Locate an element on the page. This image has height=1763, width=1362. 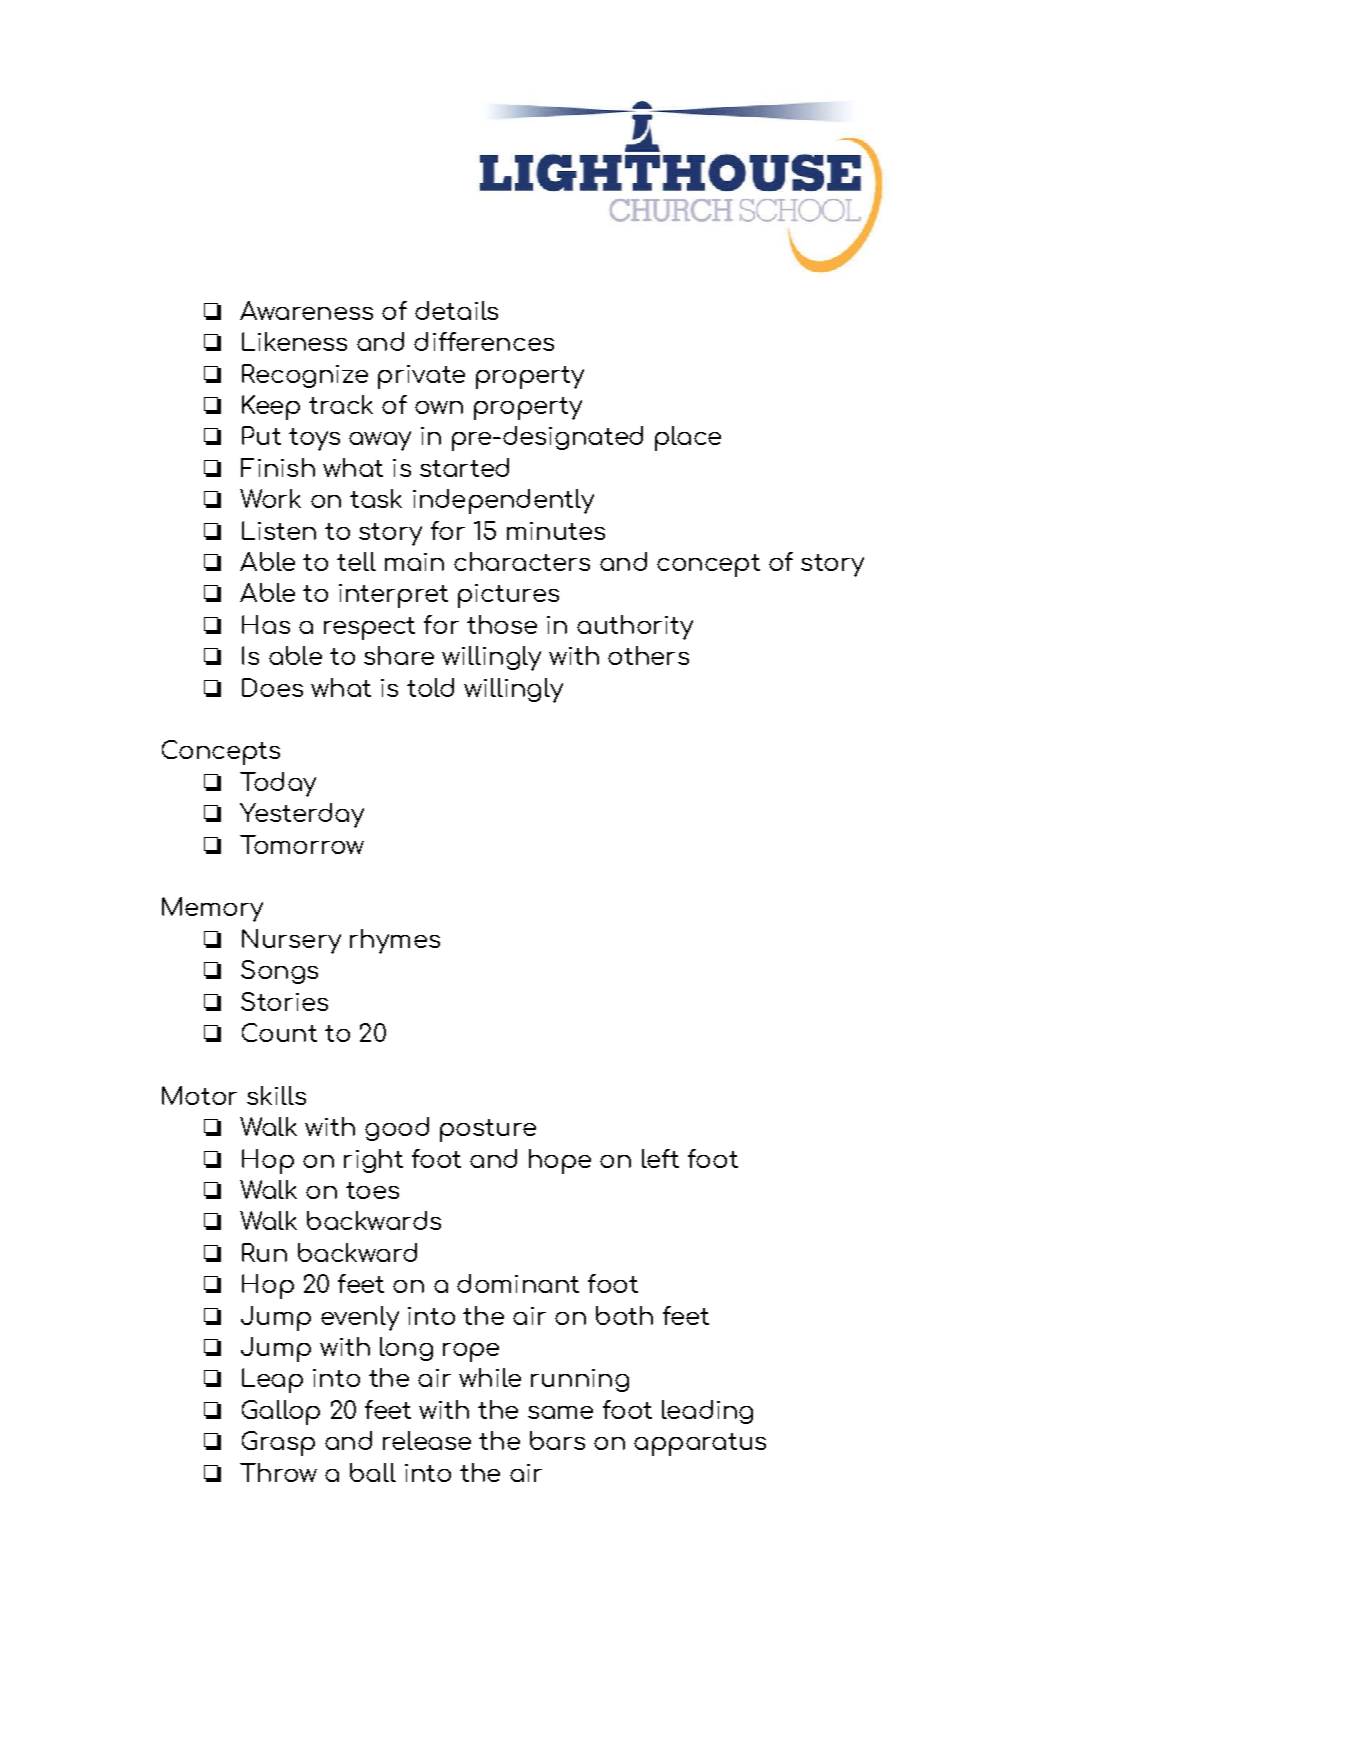
place is located at coordinates (688, 438).
